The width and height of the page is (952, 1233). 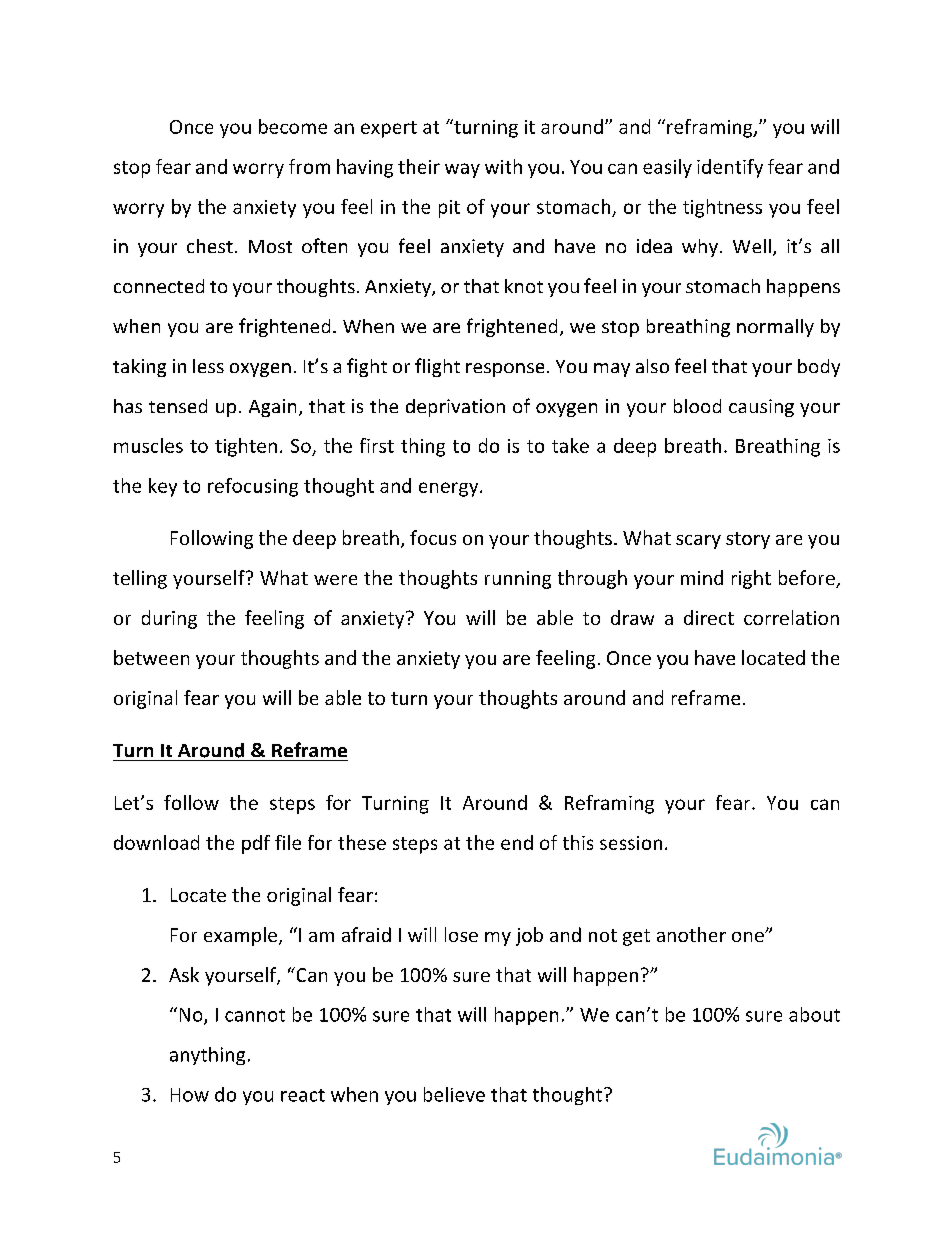 I want to click on believe, so click(x=454, y=1094).
